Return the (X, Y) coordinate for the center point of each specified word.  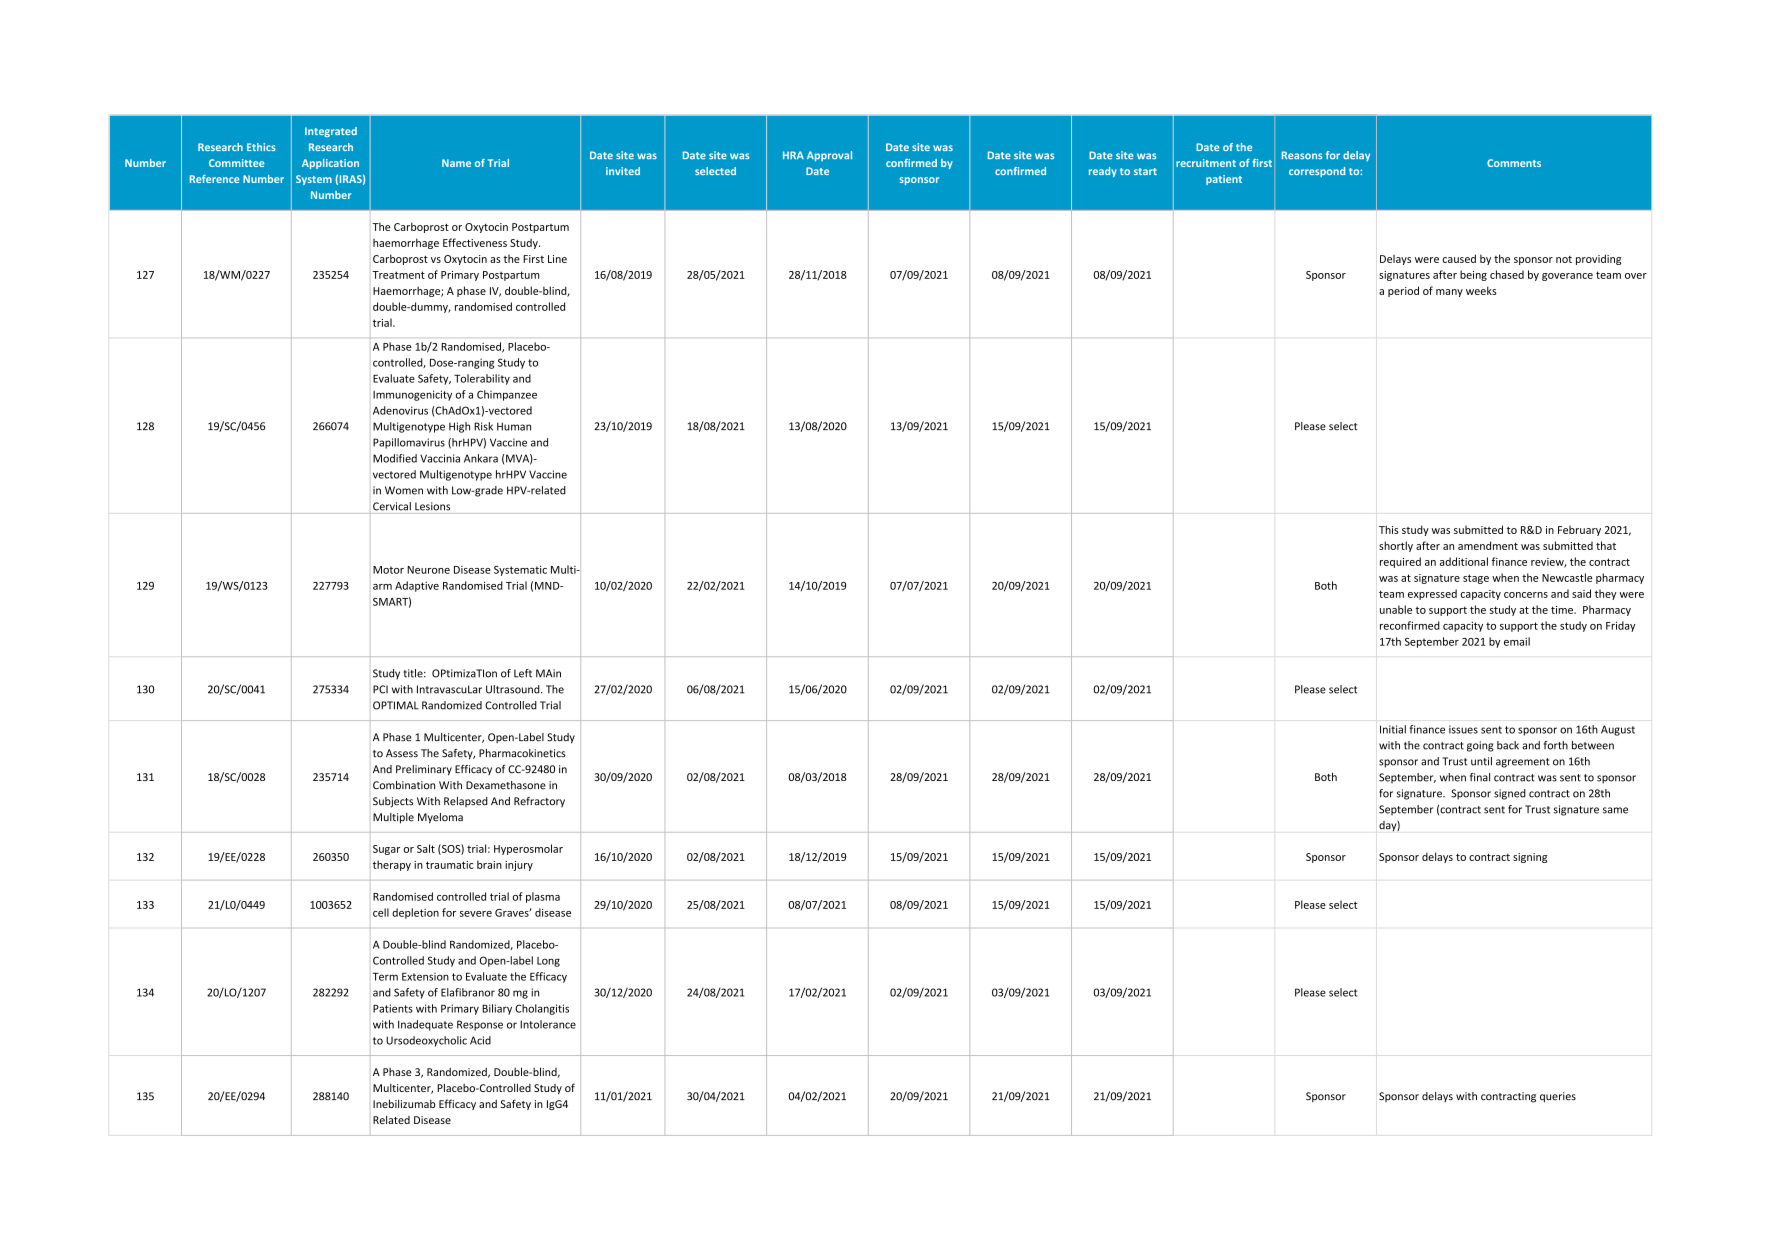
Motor (388, 570)
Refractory (539, 802)
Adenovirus (400, 410)
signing (1530, 858)
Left (523, 673)
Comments (1514, 163)
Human (514, 426)
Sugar (386, 850)
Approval (829, 156)
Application (330, 164)
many (1449, 293)
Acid (480, 1040)
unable (1396, 609)
